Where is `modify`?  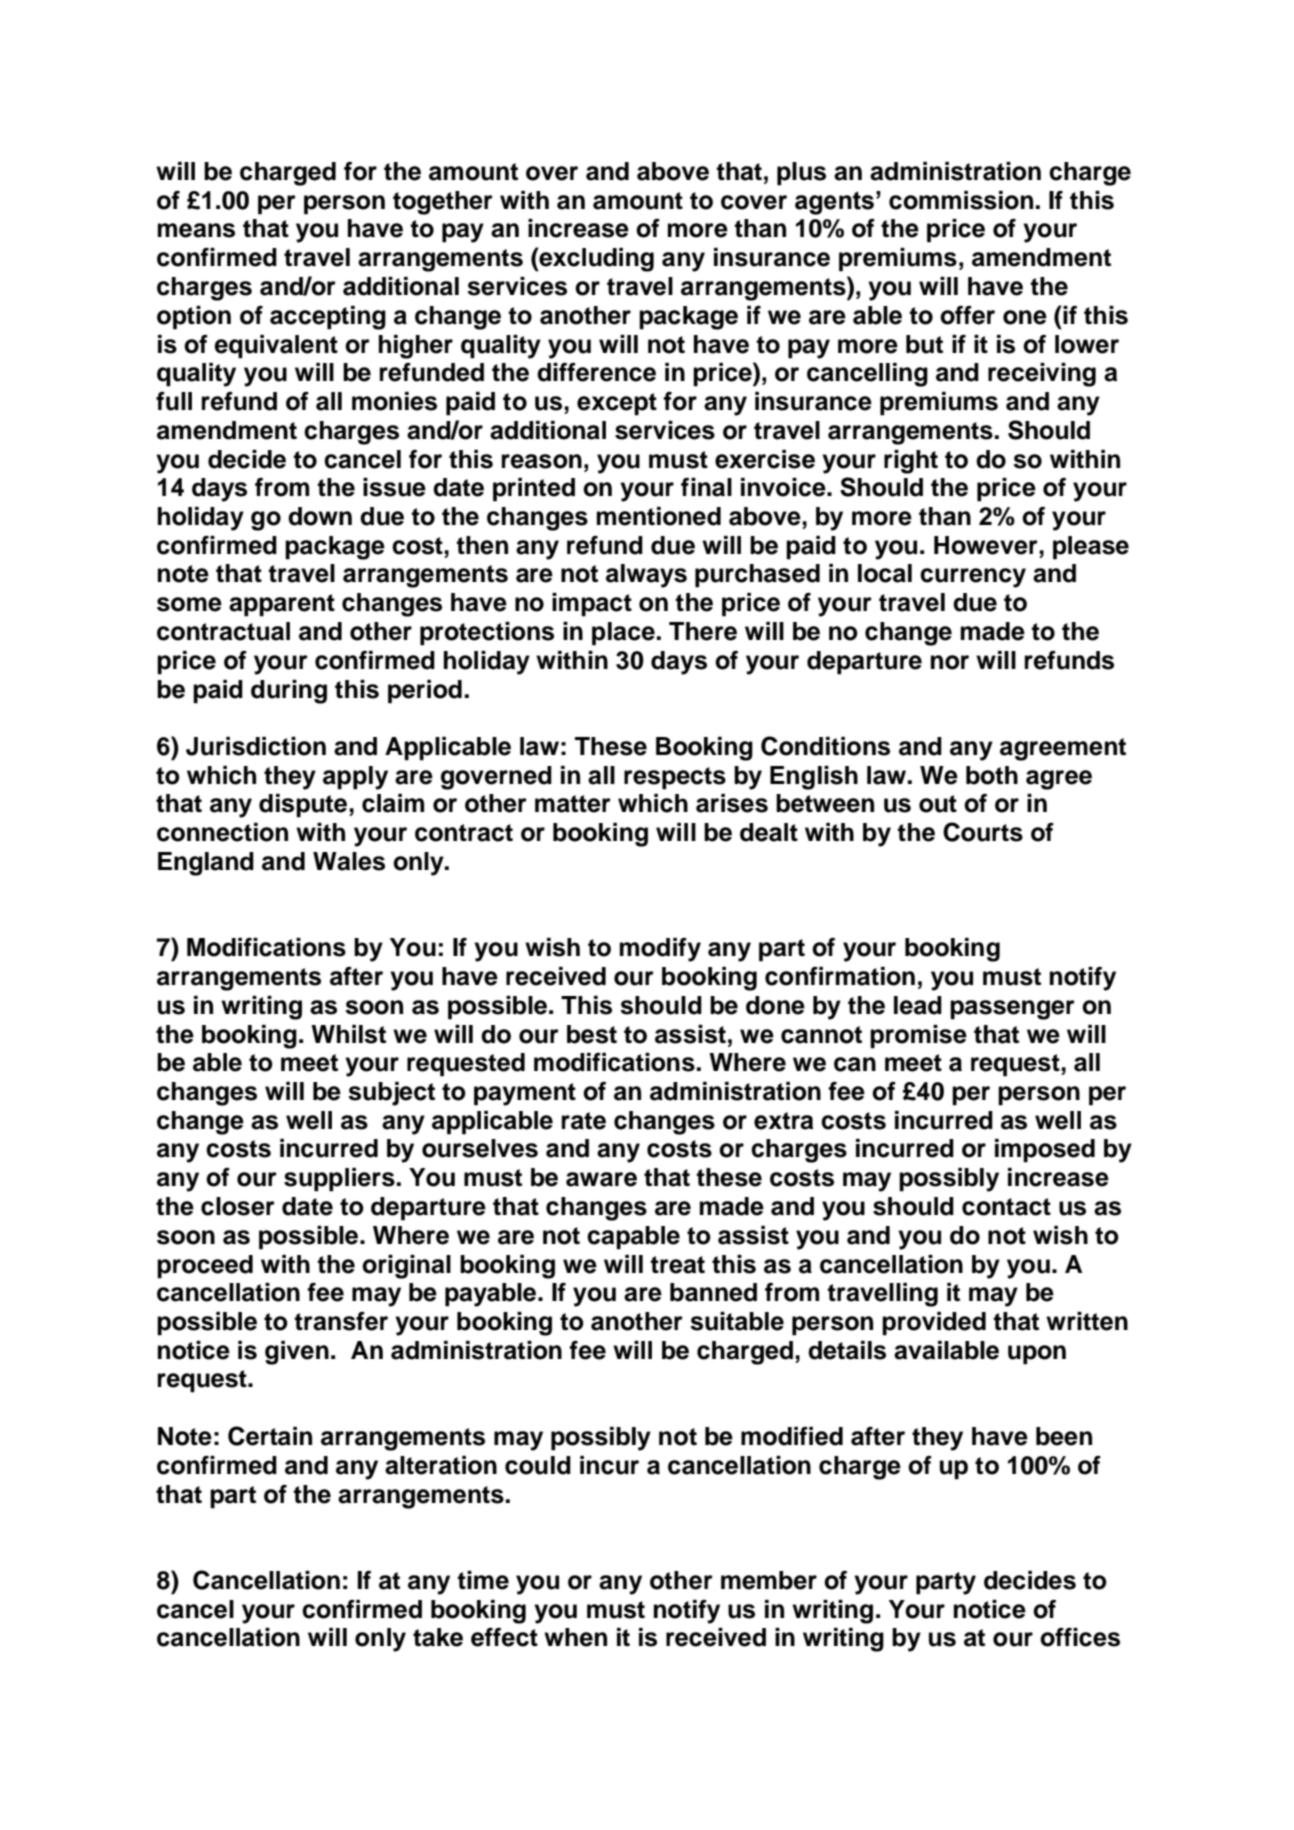 modify is located at coordinates (660, 950).
